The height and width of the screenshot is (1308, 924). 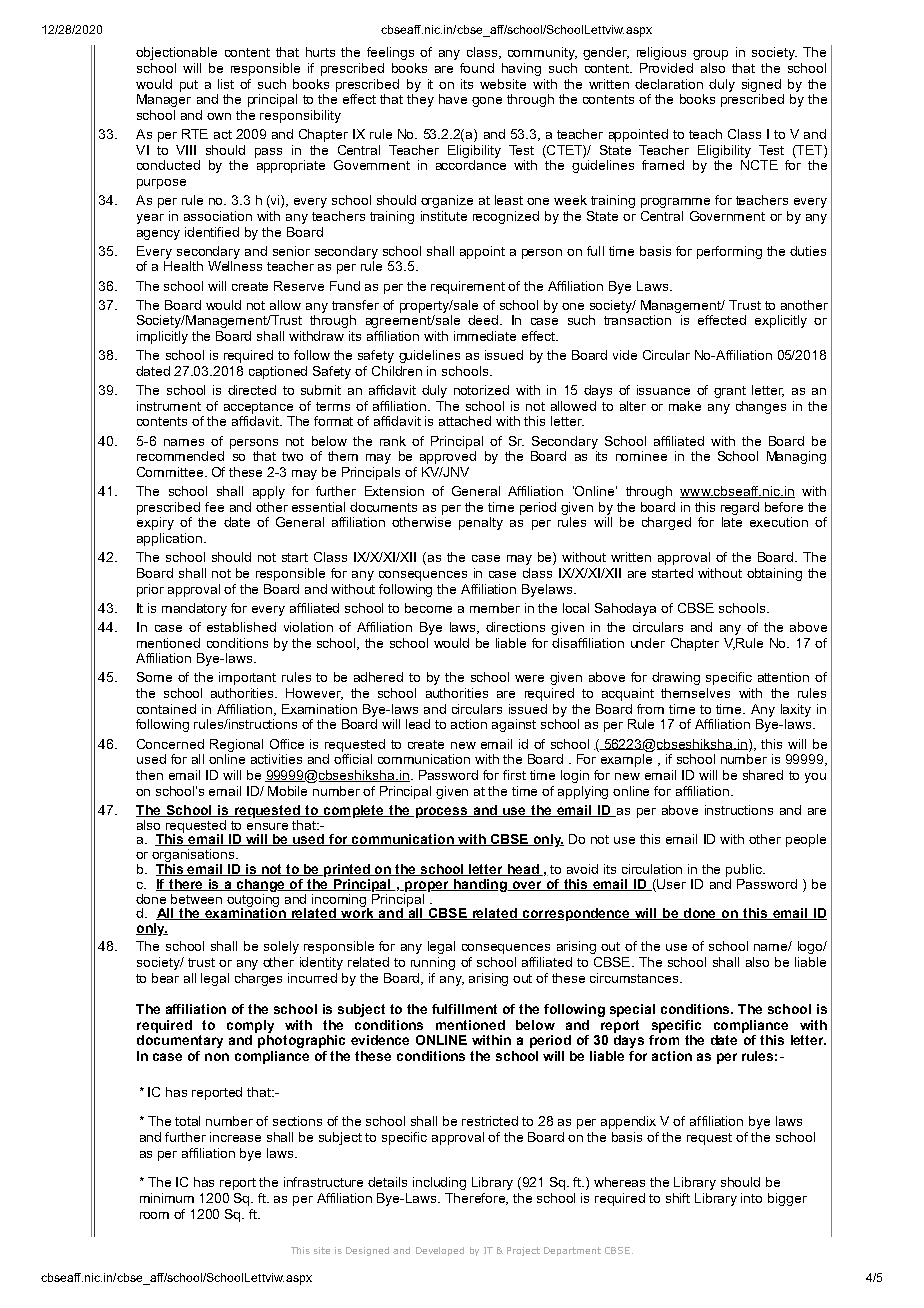 I want to click on public, so click(x=745, y=870).
